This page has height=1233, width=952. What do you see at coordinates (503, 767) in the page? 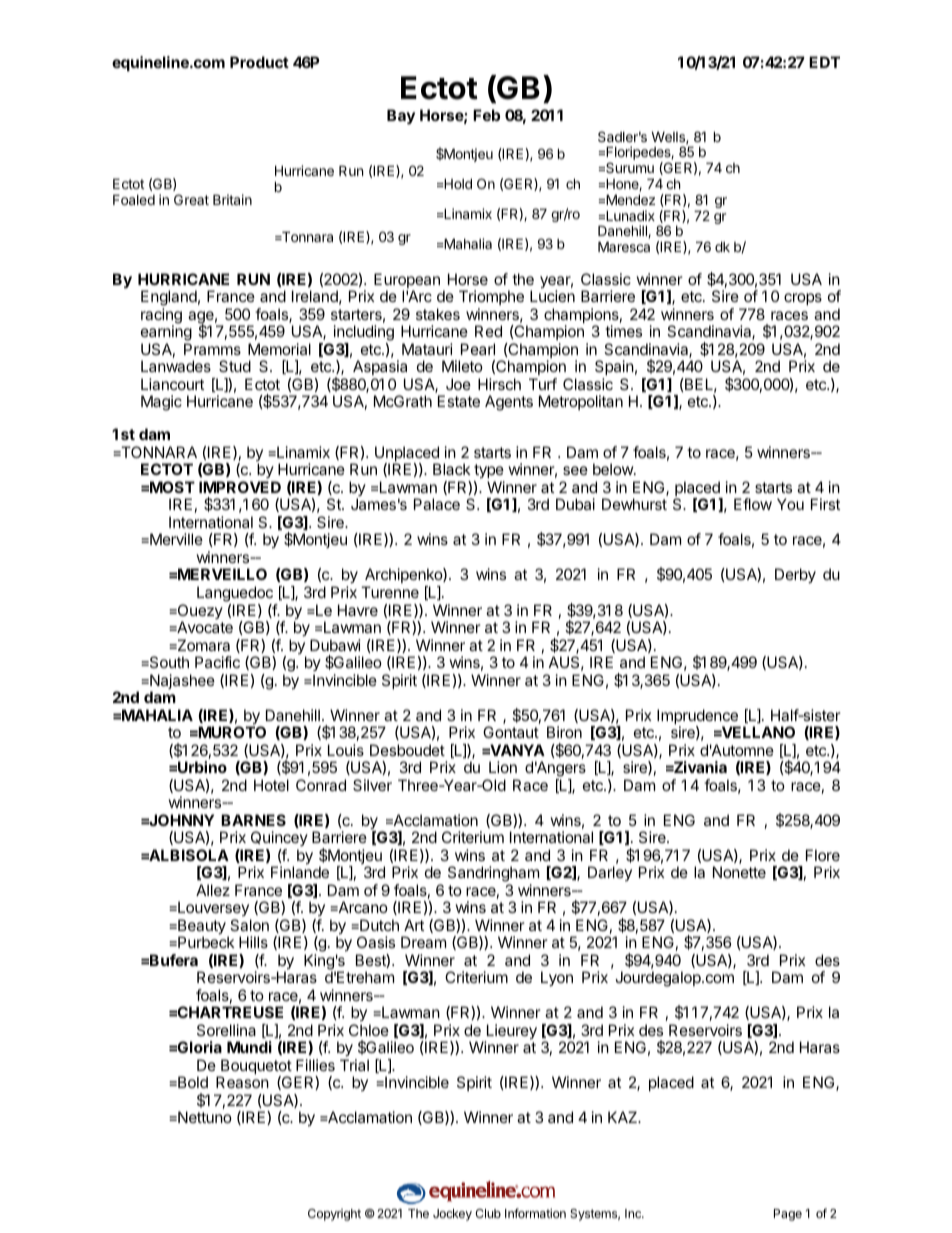
I see `Lion` at bounding box center [503, 767].
